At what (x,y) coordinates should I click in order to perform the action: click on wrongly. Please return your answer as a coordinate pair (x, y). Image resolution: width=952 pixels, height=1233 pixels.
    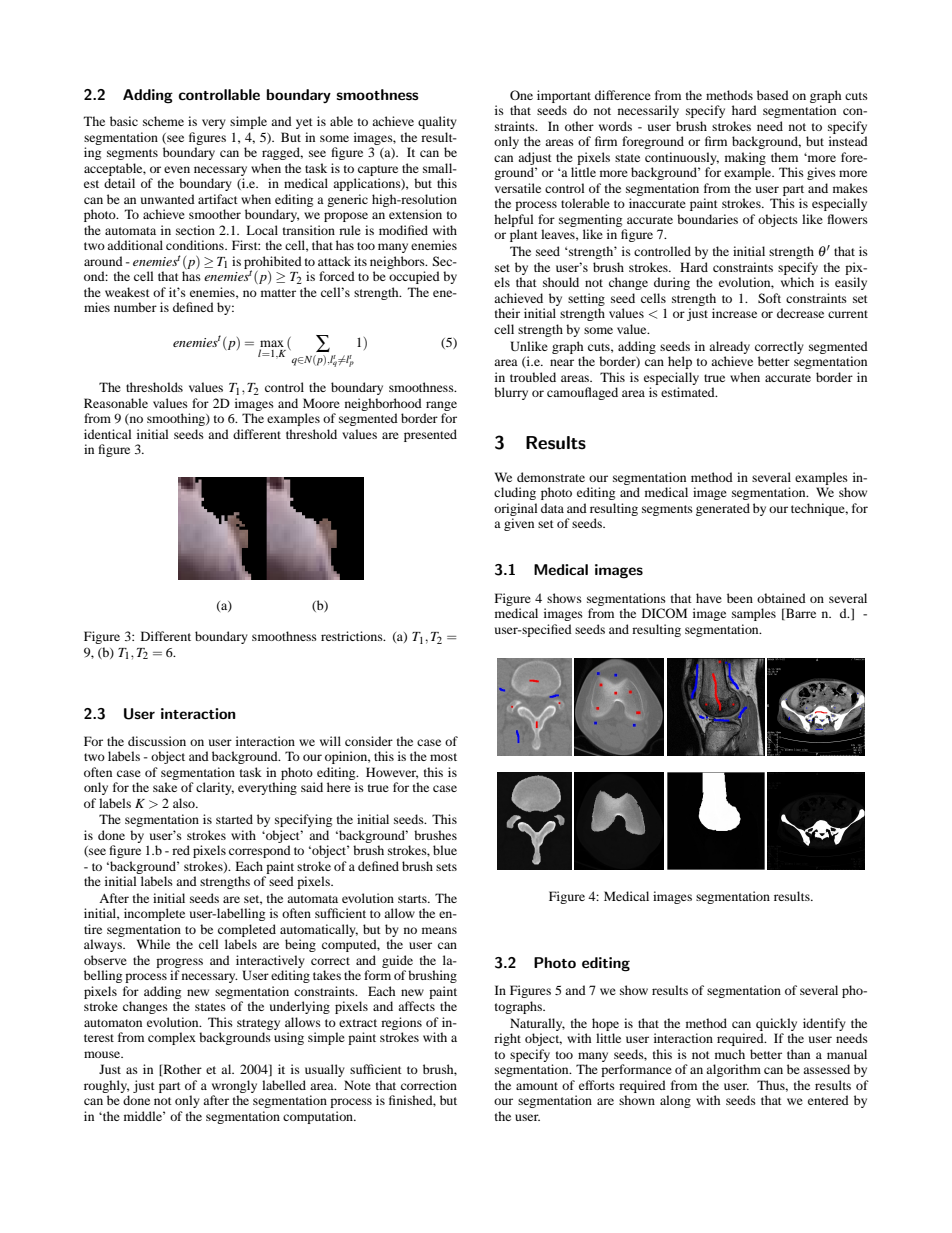
    Looking at the image, I should click on (234, 1086).
